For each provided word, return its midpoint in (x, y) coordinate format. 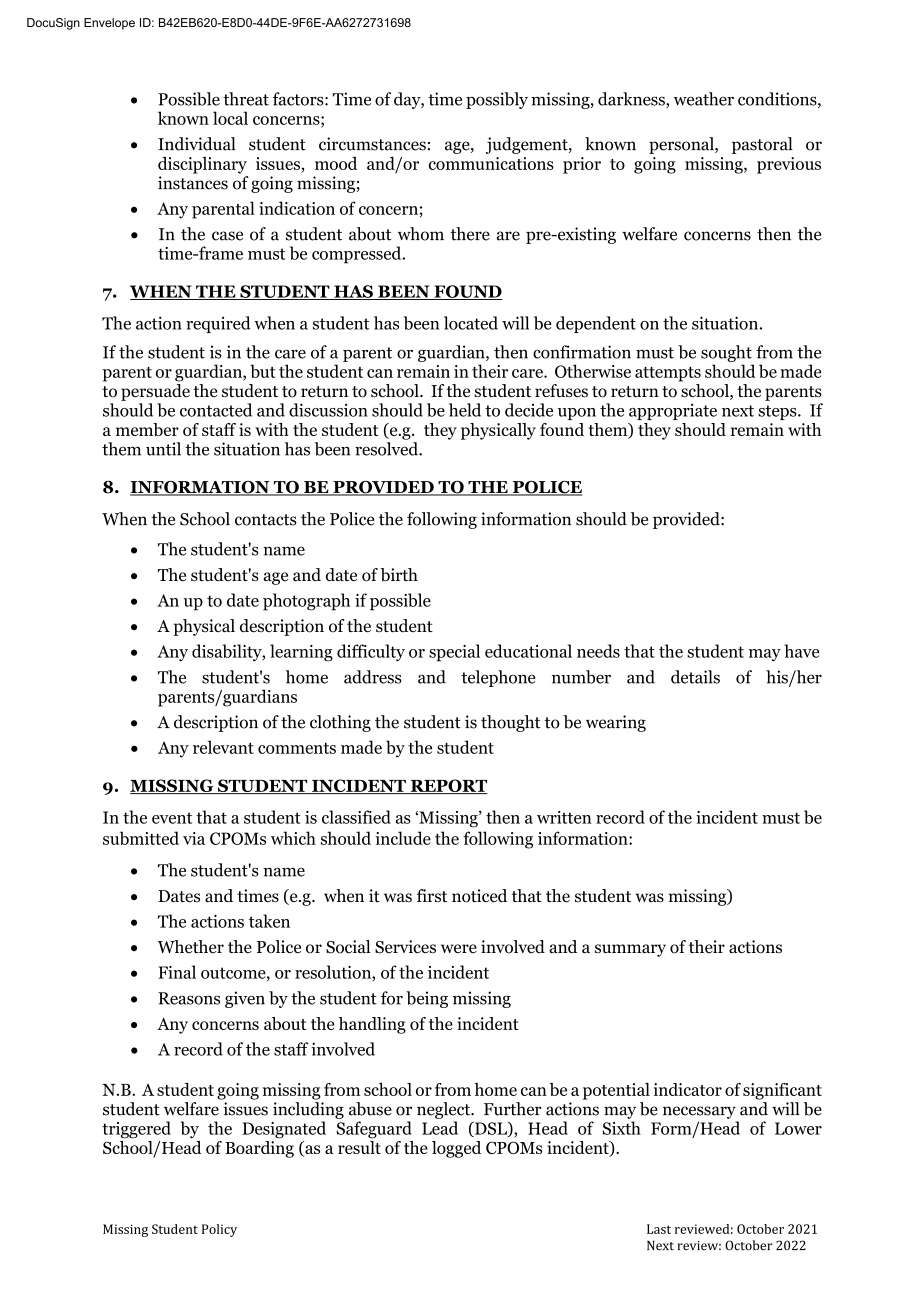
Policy (219, 1230)
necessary (699, 1112)
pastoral (762, 145)
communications (491, 163)
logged (456, 1149)
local (230, 118)
